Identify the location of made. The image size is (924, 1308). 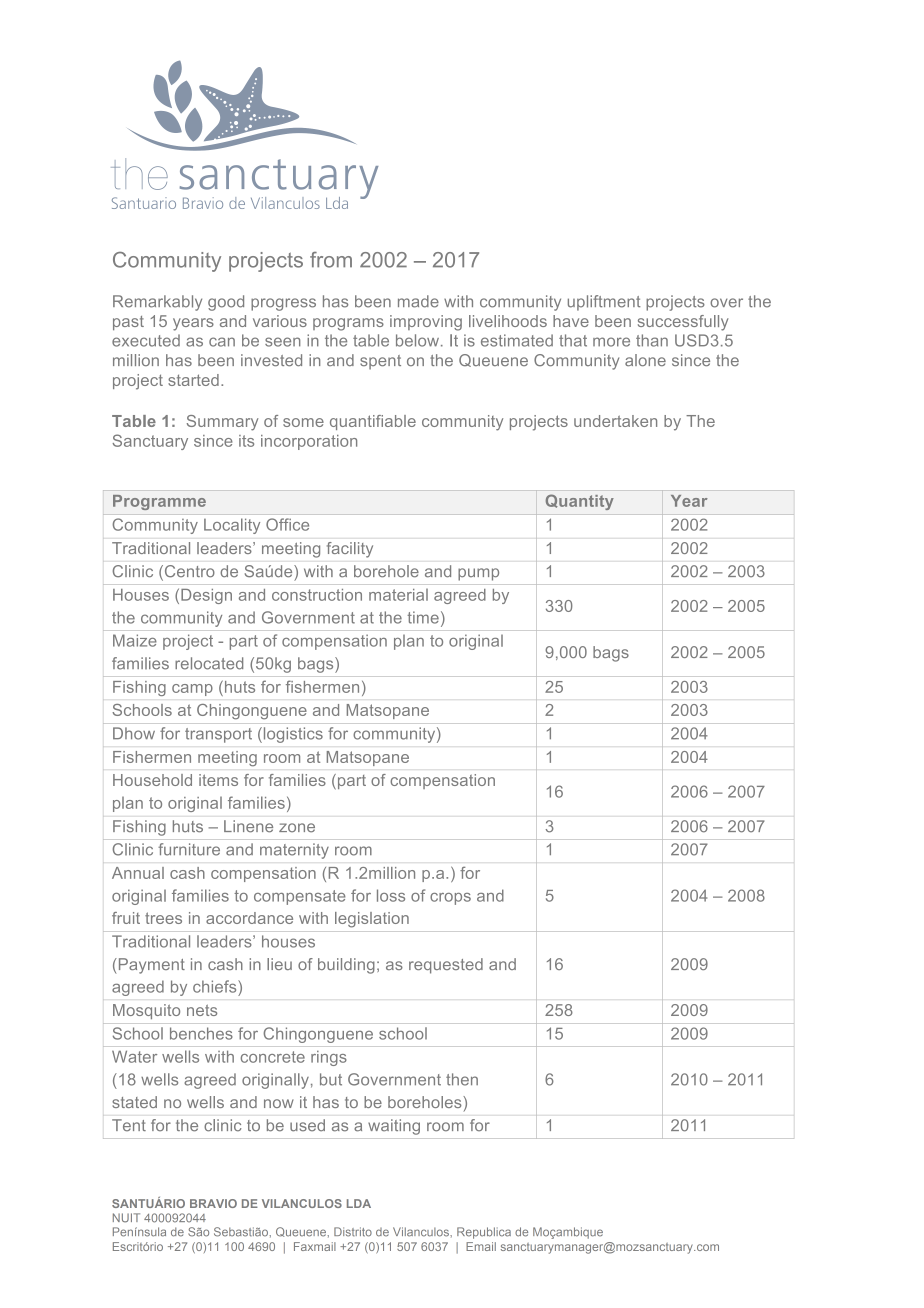
(418, 301).
